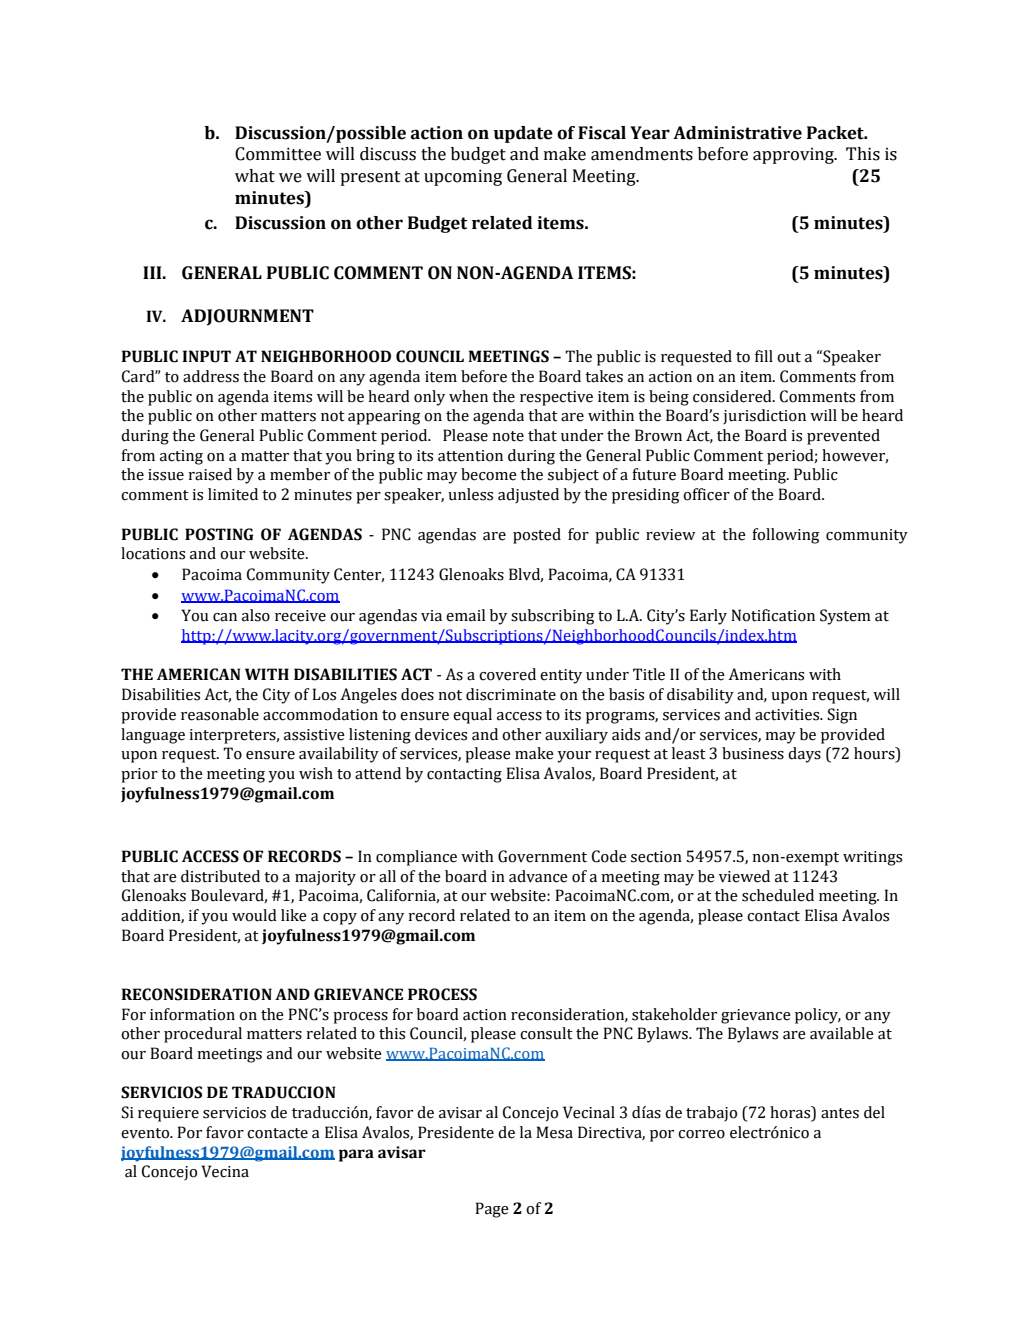 The width and height of the document is (1029, 1332). I want to click on update, so click(523, 134).
